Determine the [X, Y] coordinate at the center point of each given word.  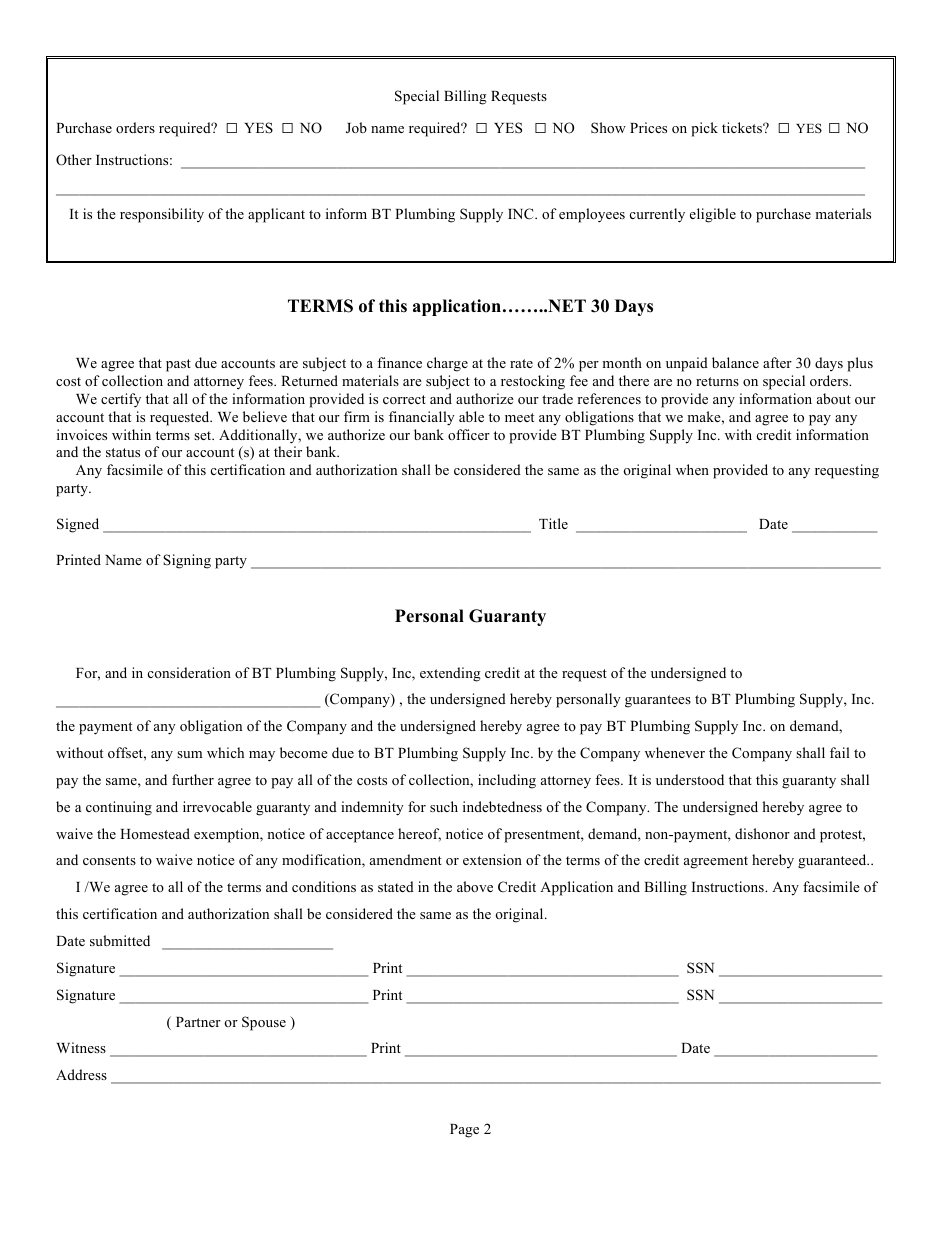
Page [464, 1131]
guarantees [658, 701]
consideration [189, 672]
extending [450, 674]
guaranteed [833, 861]
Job [356, 127]
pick [704, 129]
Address [81, 1074]
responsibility [162, 215]
